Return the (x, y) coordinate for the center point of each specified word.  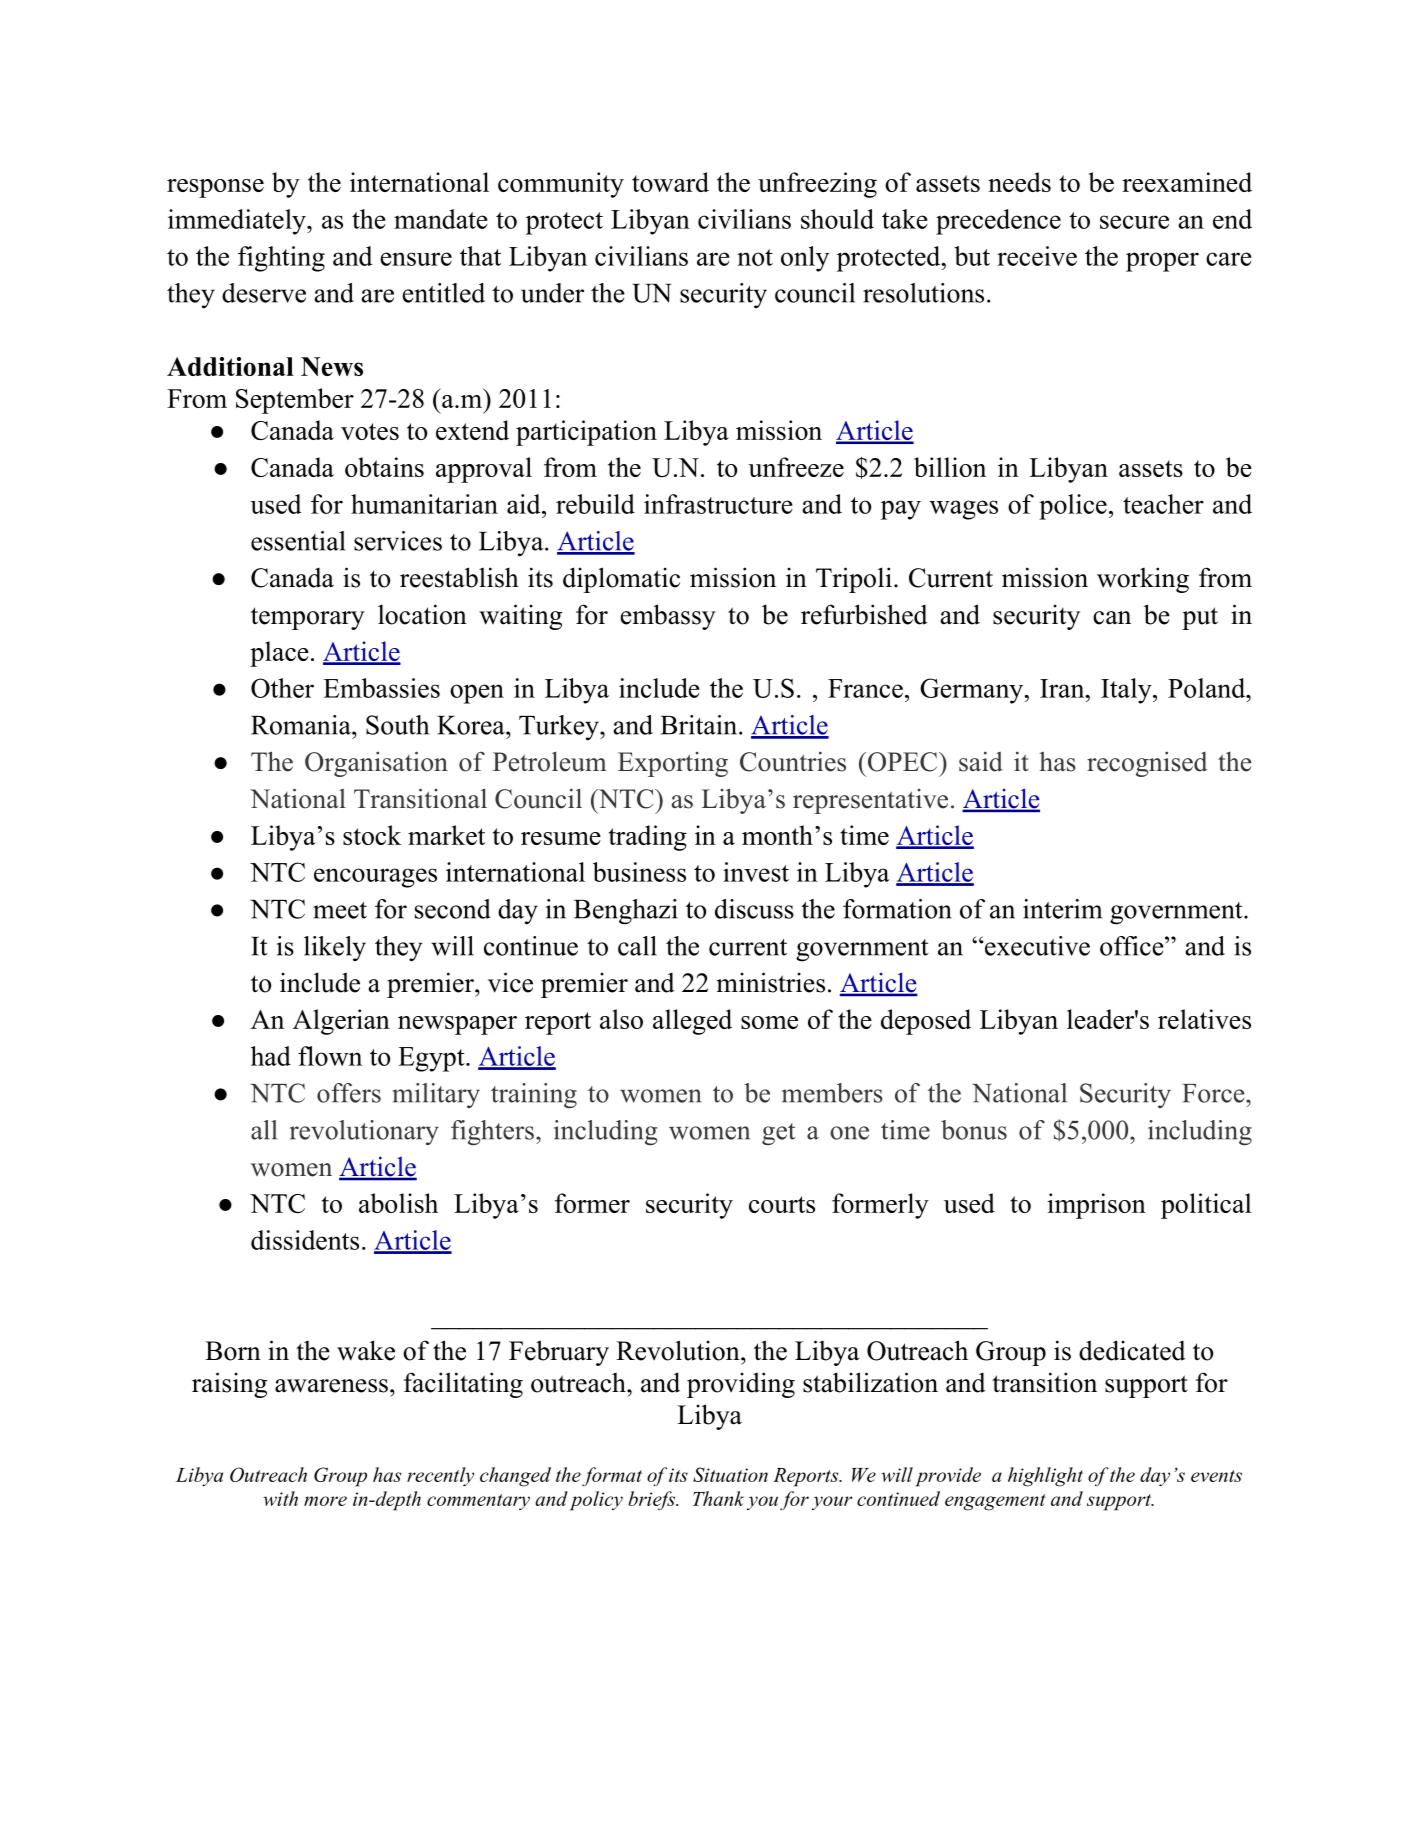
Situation (730, 1474)
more (325, 1501)
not (755, 257)
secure (1134, 222)
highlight (1045, 1477)
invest (756, 872)
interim (1062, 909)
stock (372, 835)
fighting (281, 259)
